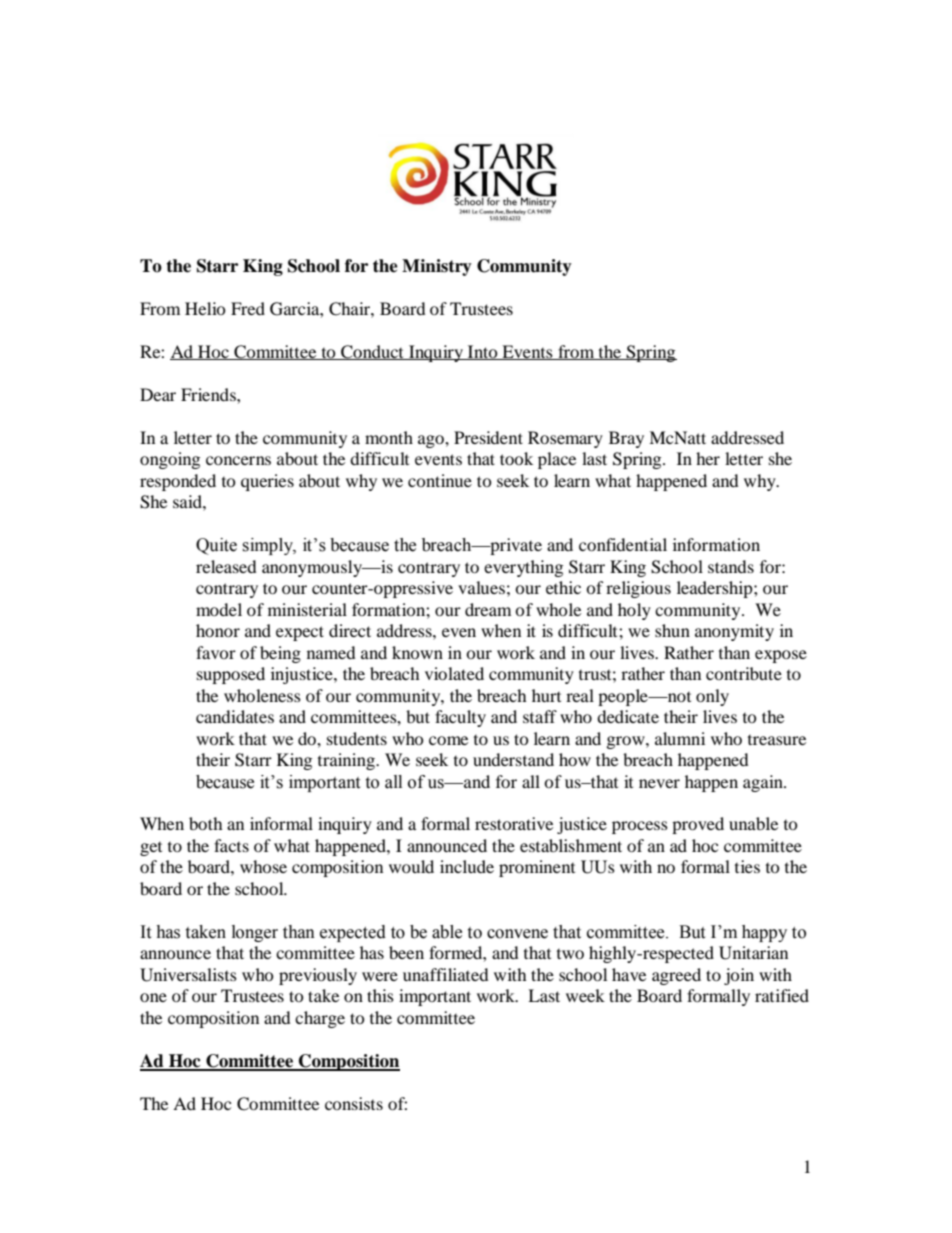 The height and width of the screenshot is (1233, 952). I want to click on charge, so click(320, 1019).
